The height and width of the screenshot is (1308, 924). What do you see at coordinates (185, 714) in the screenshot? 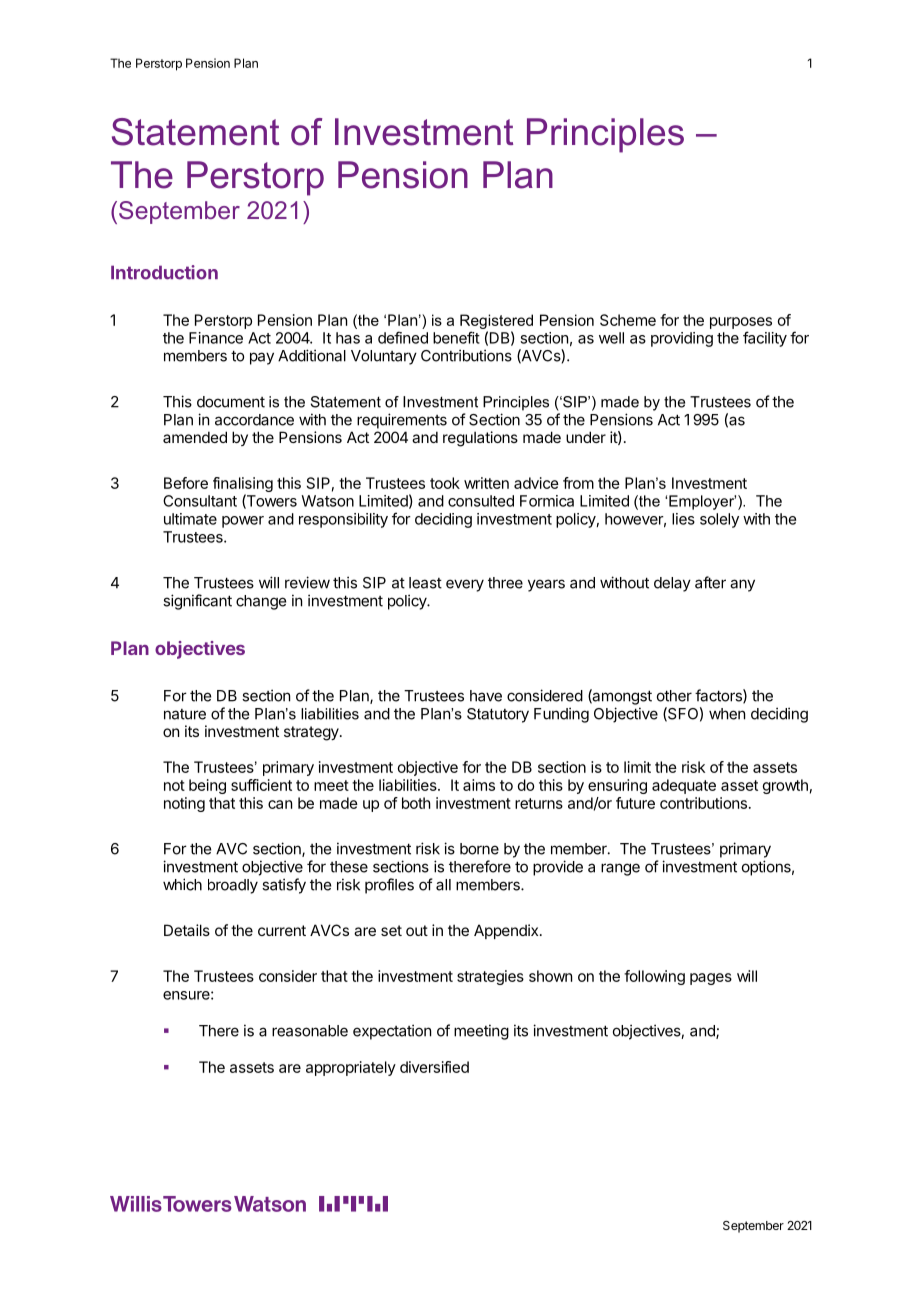
I see `nature` at bounding box center [185, 714].
